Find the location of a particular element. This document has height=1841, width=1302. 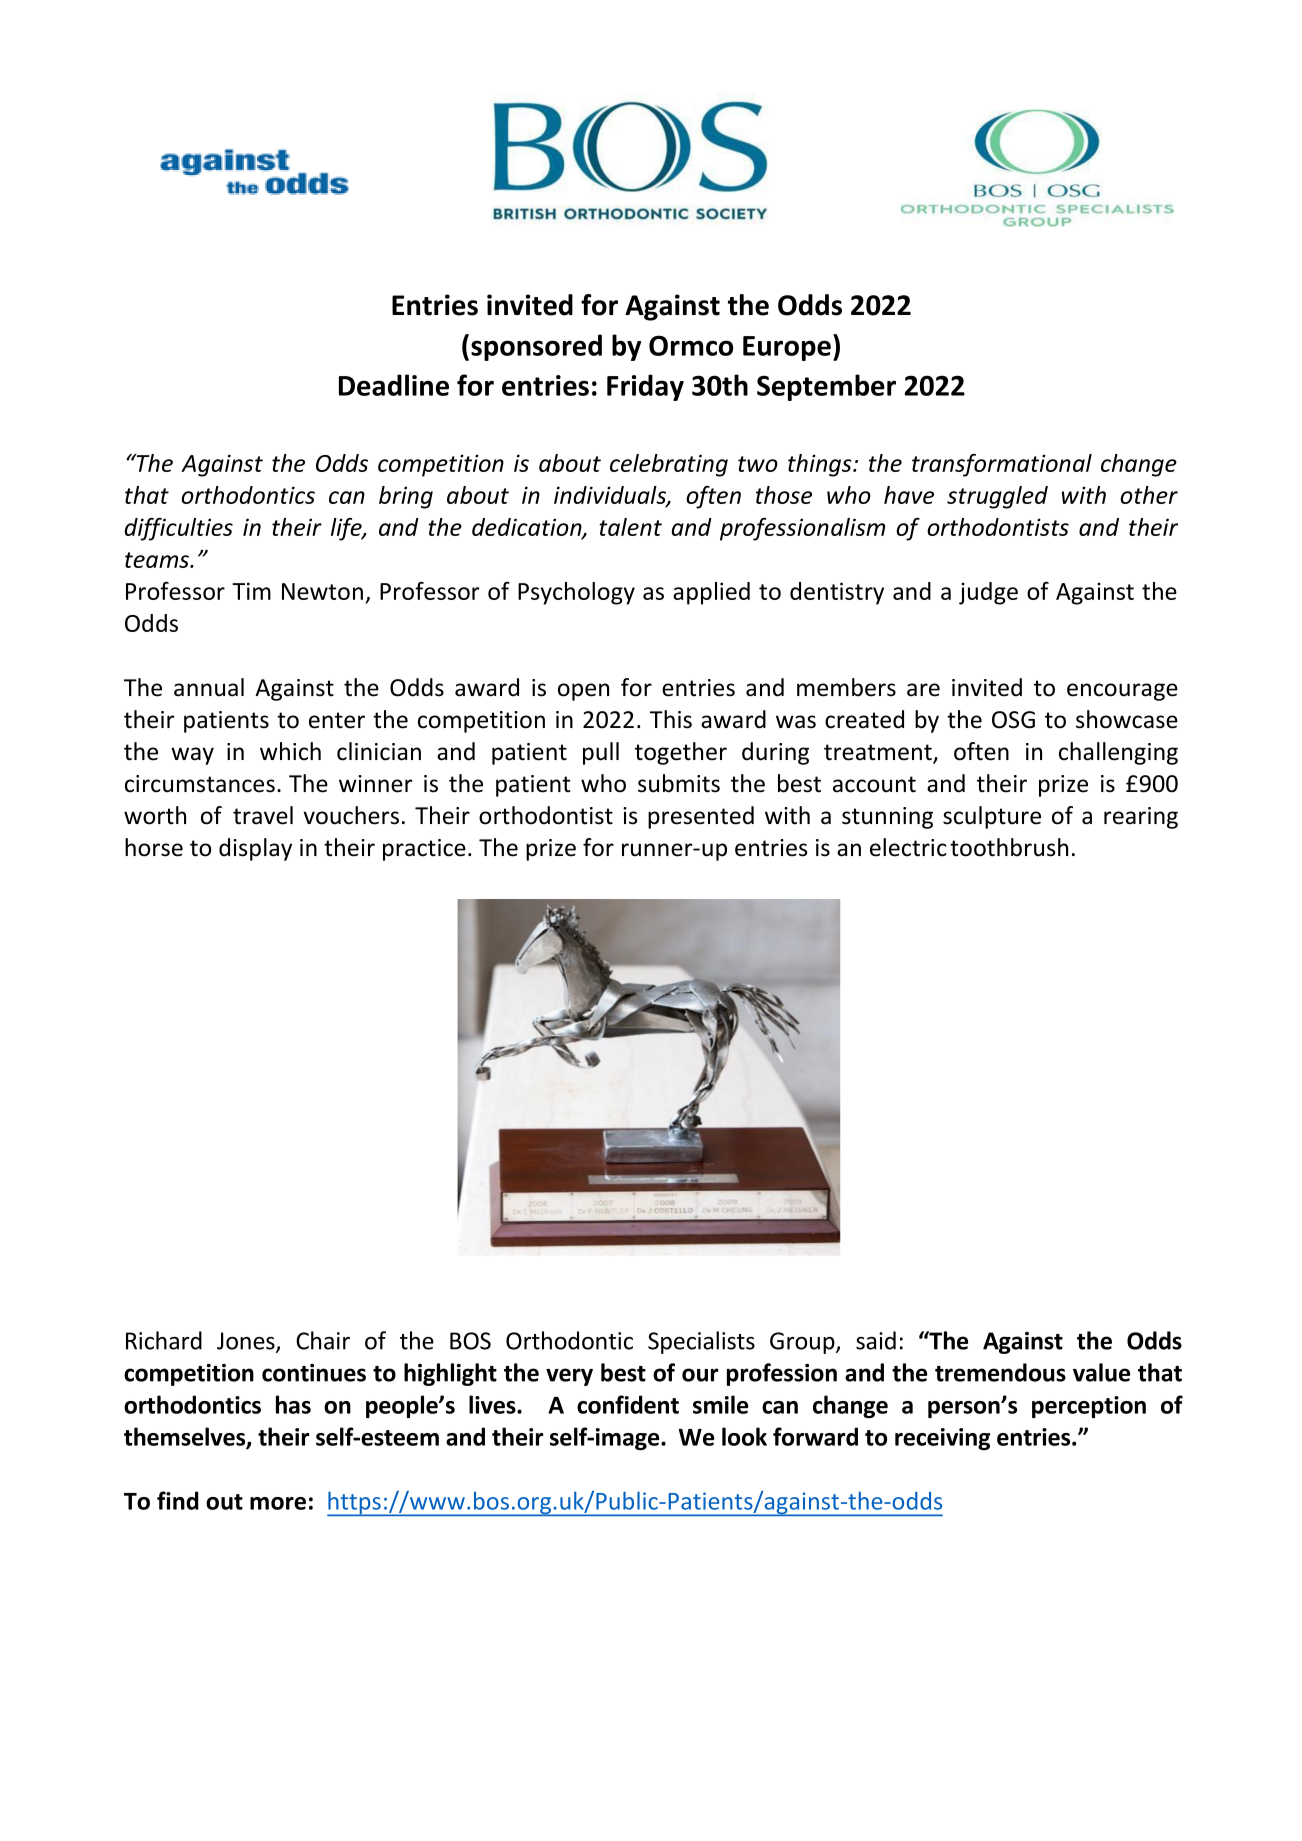

toothbrush is located at coordinates (1009, 847).
